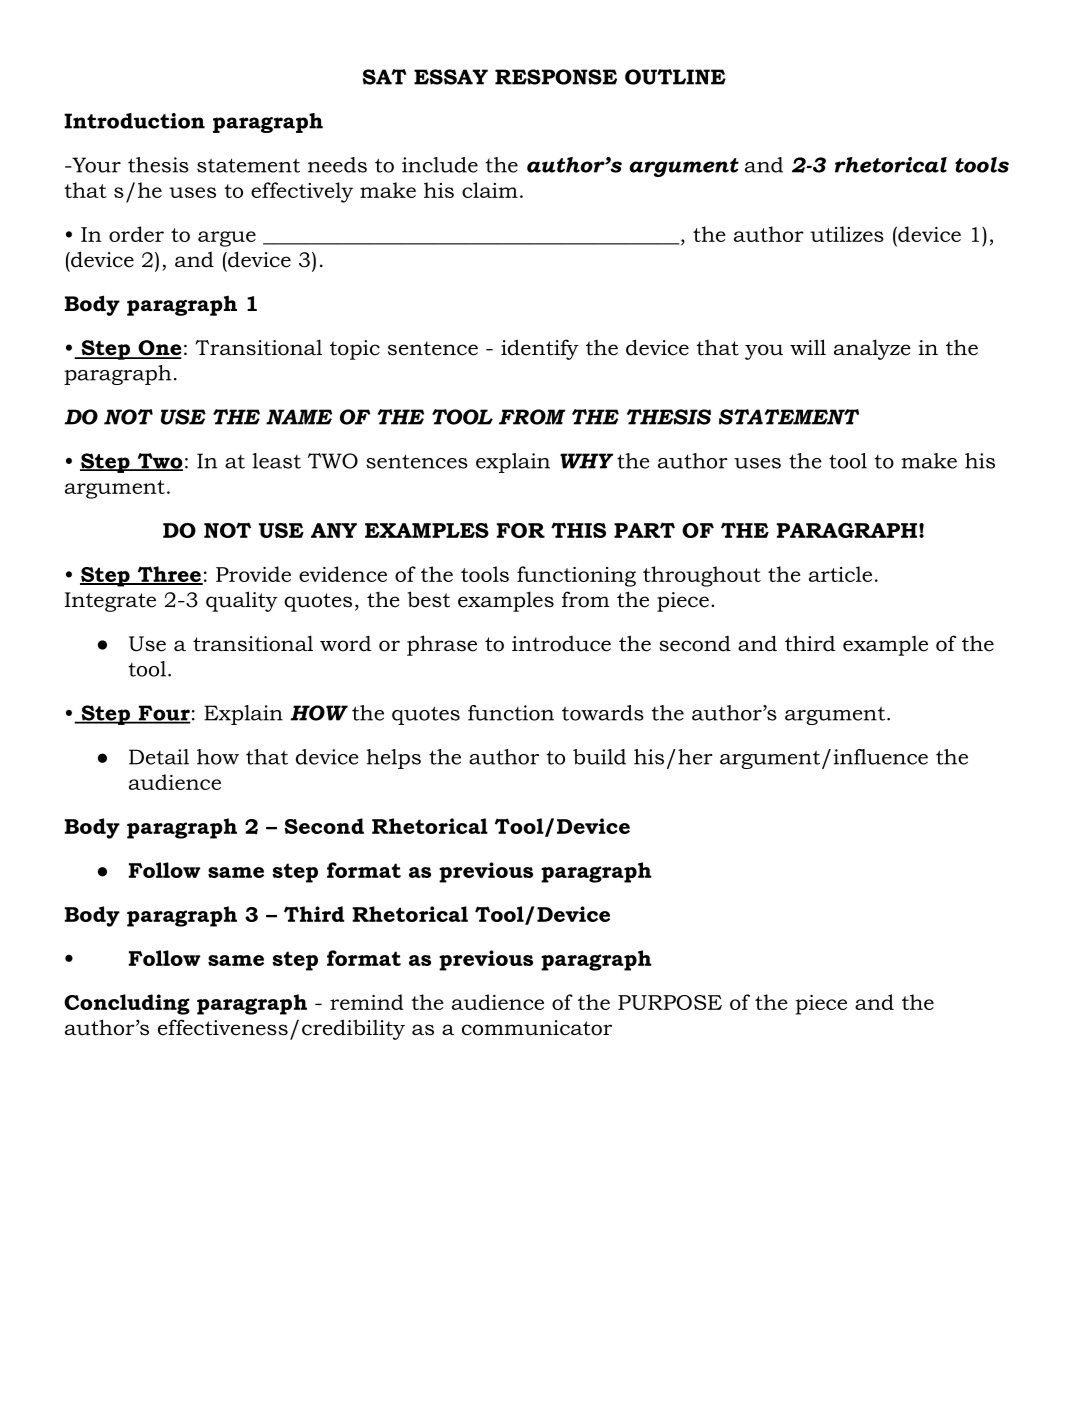  What do you see at coordinates (169, 575) in the page?
I see `Three` at bounding box center [169, 575].
